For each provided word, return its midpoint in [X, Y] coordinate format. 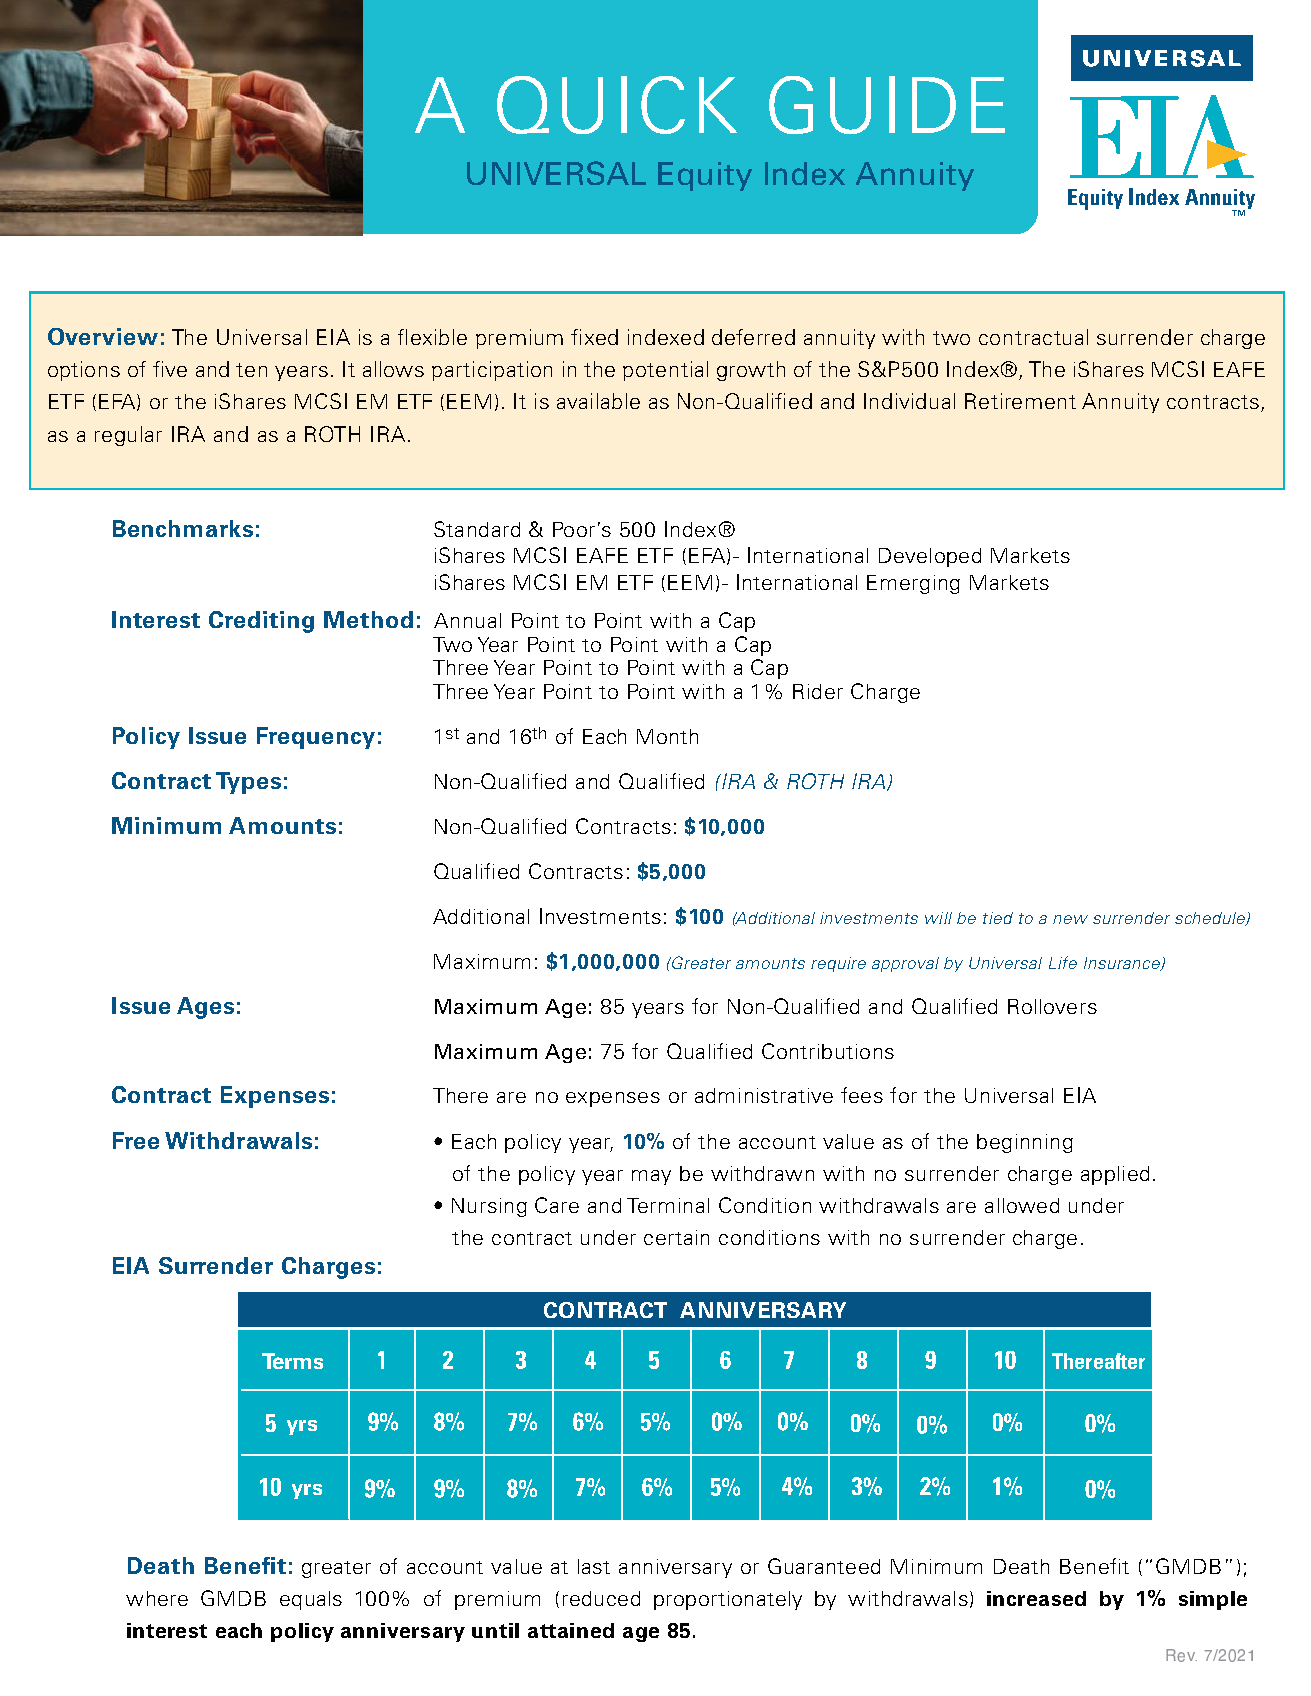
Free [136, 1140]
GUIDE [887, 105]
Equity [705, 176]
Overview [103, 336]
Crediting [261, 622]
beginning [1025, 1143]
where [157, 1598]
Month [667, 736]
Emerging [913, 584]
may [651, 1177]
